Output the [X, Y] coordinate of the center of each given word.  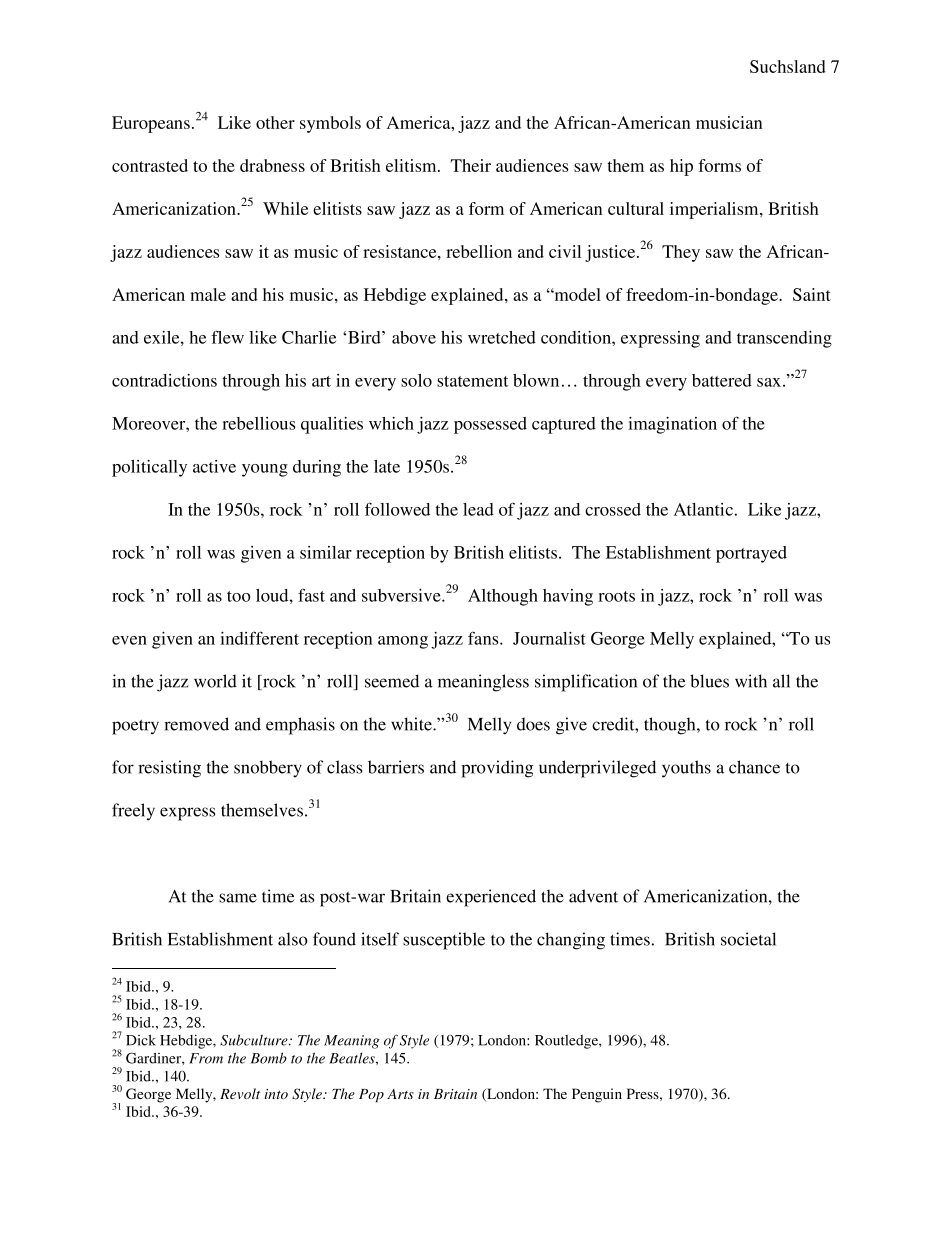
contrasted [150, 165]
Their [471, 165]
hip [681, 167]
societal [748, 939]
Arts [400, 1094]
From [206, 1058]
